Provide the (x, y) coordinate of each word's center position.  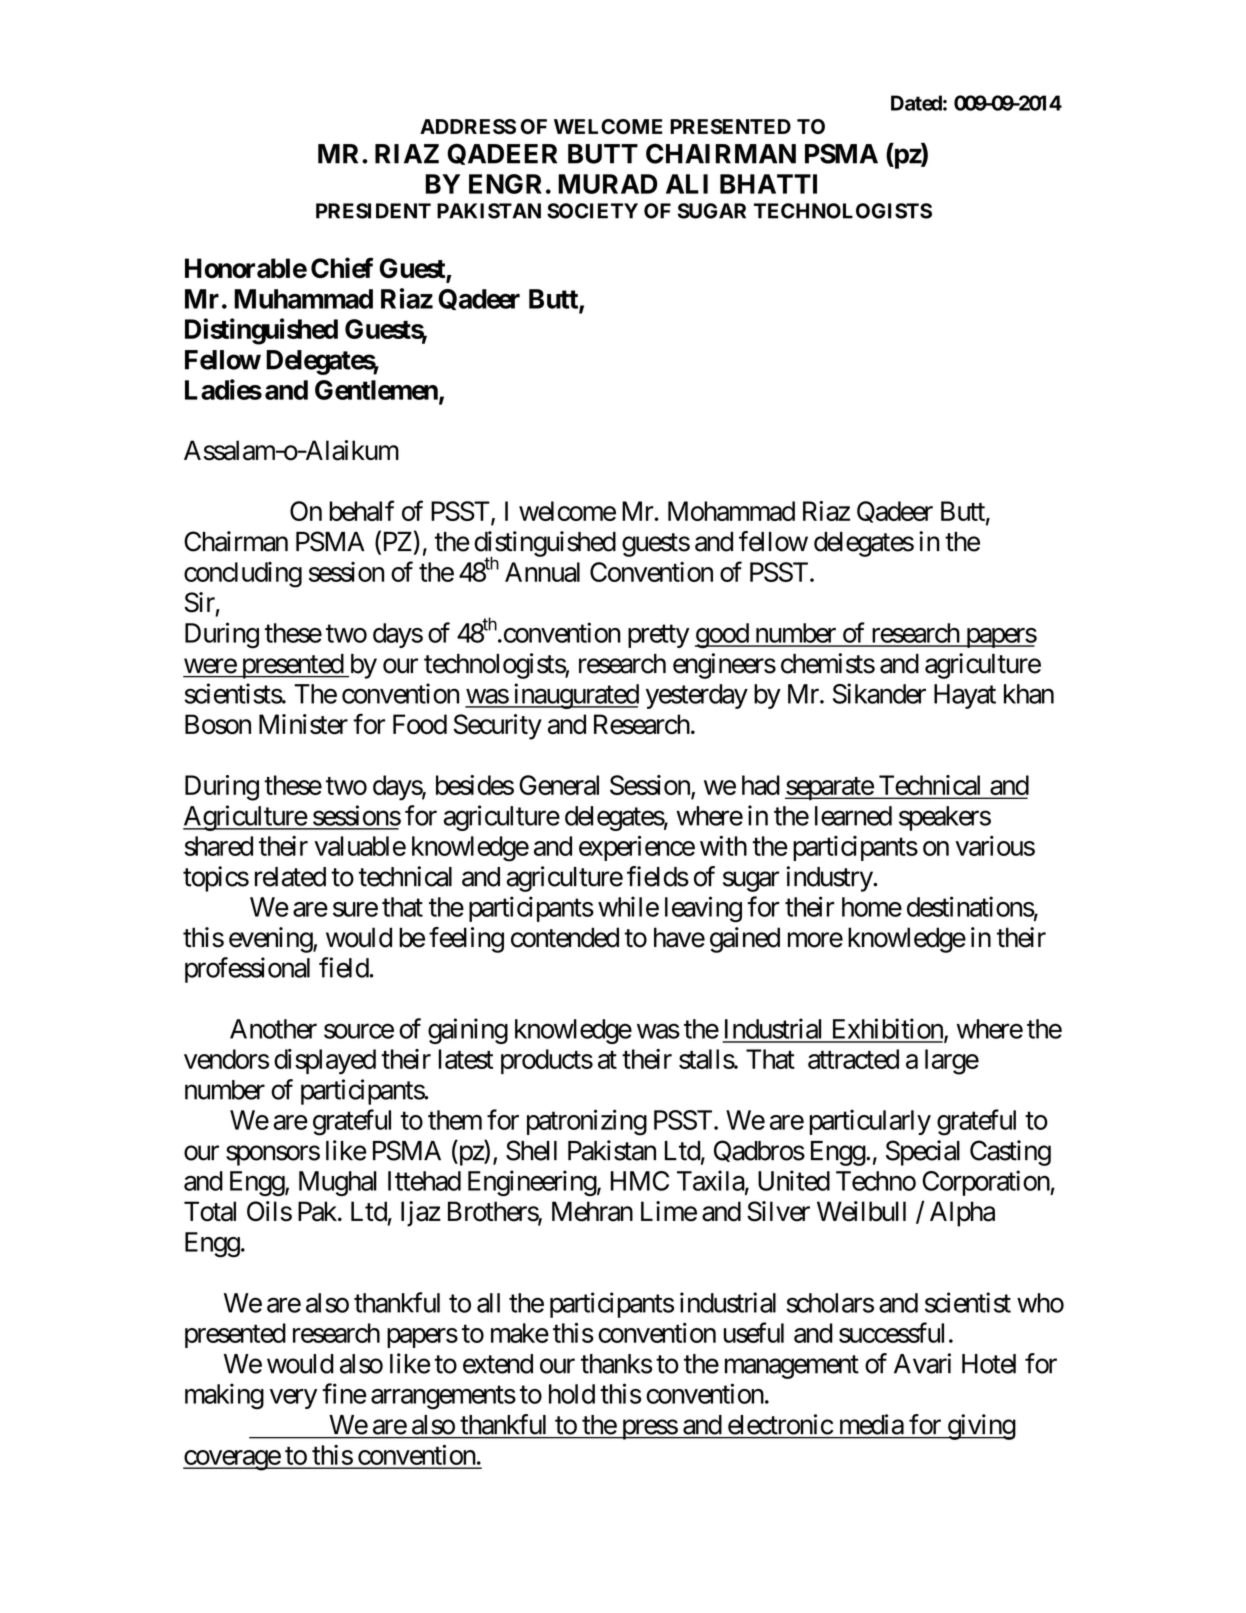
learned (853, 816)
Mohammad (731, 511)
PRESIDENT (373, 211)
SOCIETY (592, 211)
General (559, 785)
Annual (542, 572)
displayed (325, 1062)
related (290, 877)
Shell (531, 1150)
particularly (870, 1122)
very (293, 1399)
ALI (687, 184)
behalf (362, 510)
